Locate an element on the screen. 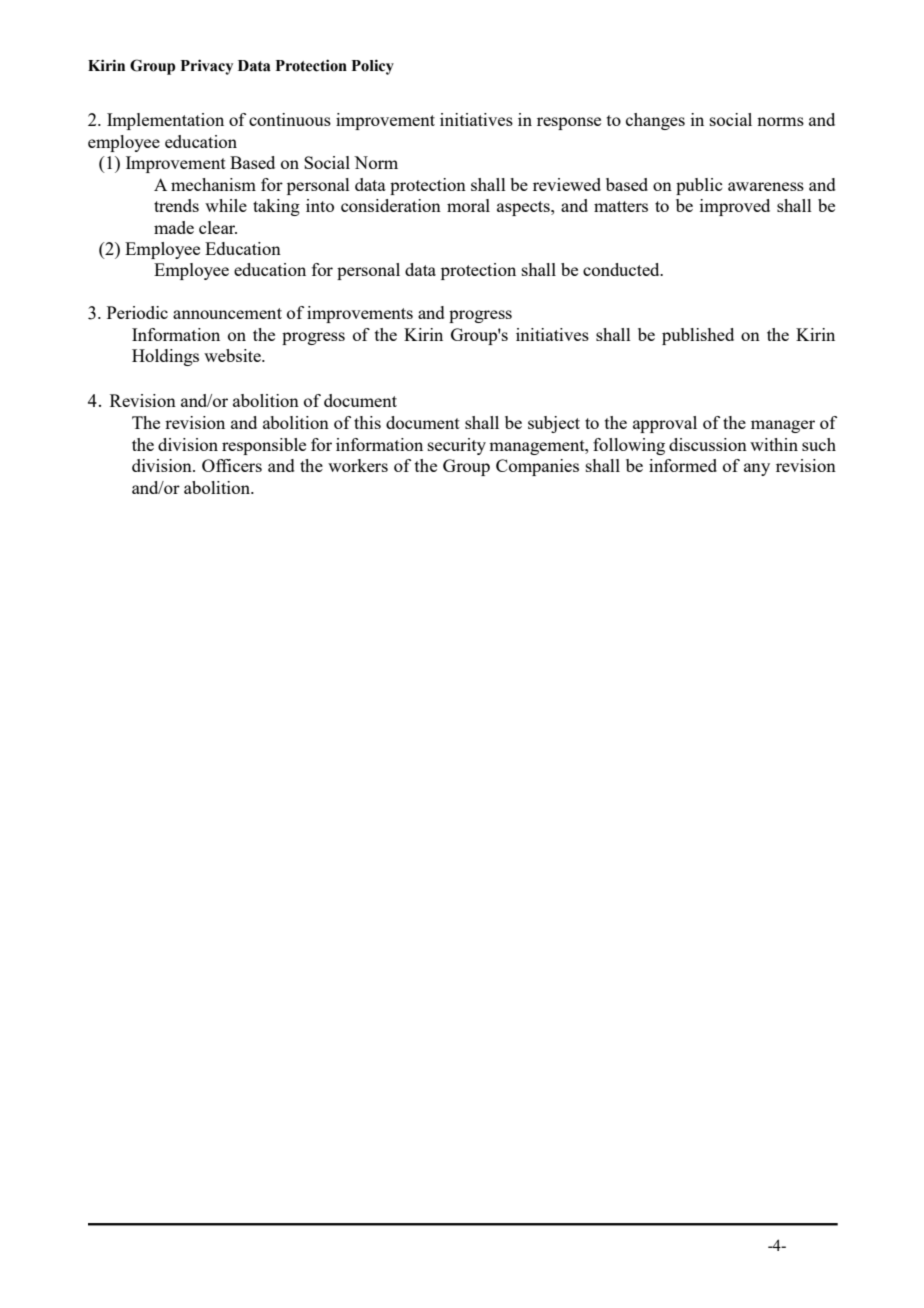  improved is located at coordinates (735, 207).
